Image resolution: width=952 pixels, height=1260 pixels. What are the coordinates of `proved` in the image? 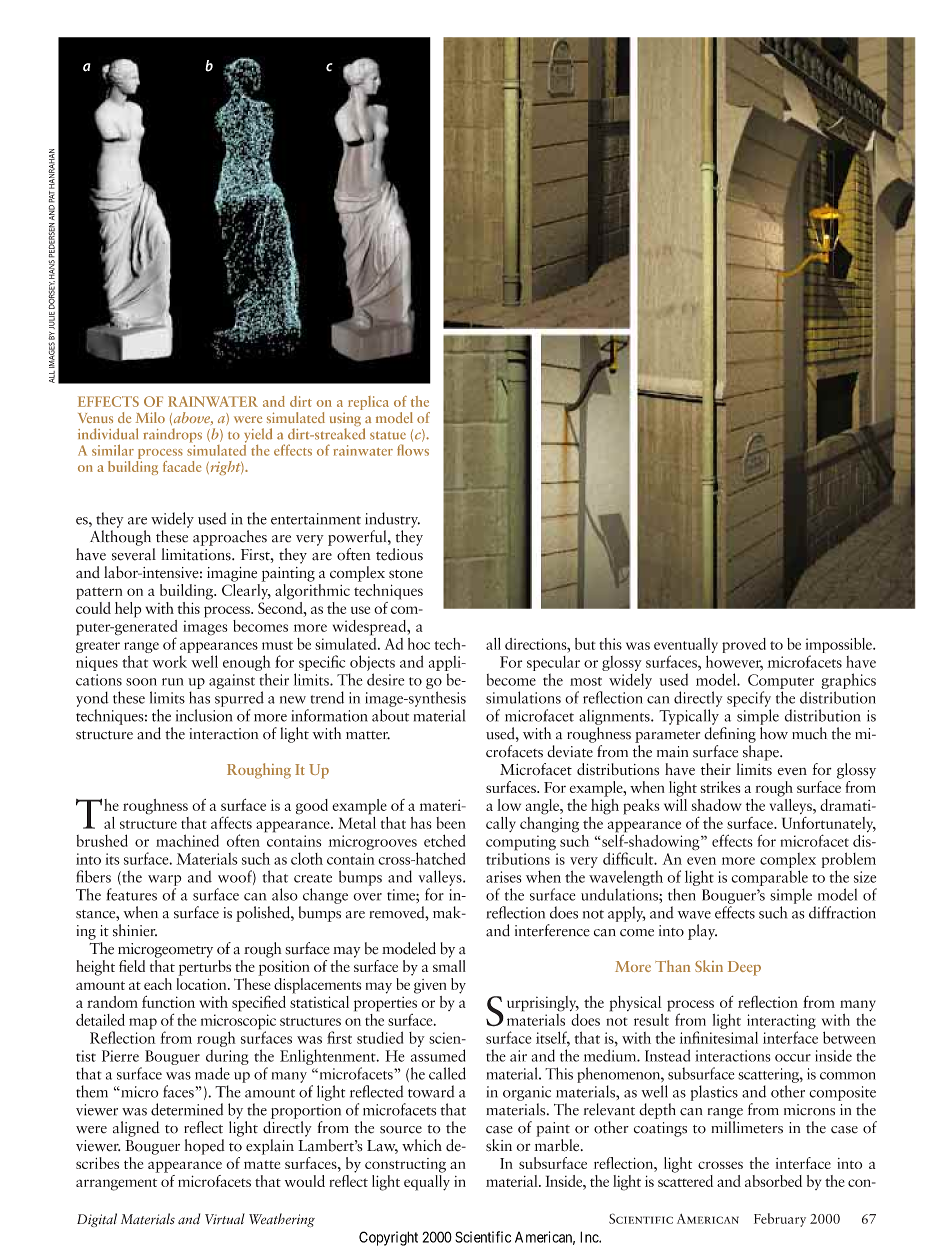 It's located at (744, 645).
